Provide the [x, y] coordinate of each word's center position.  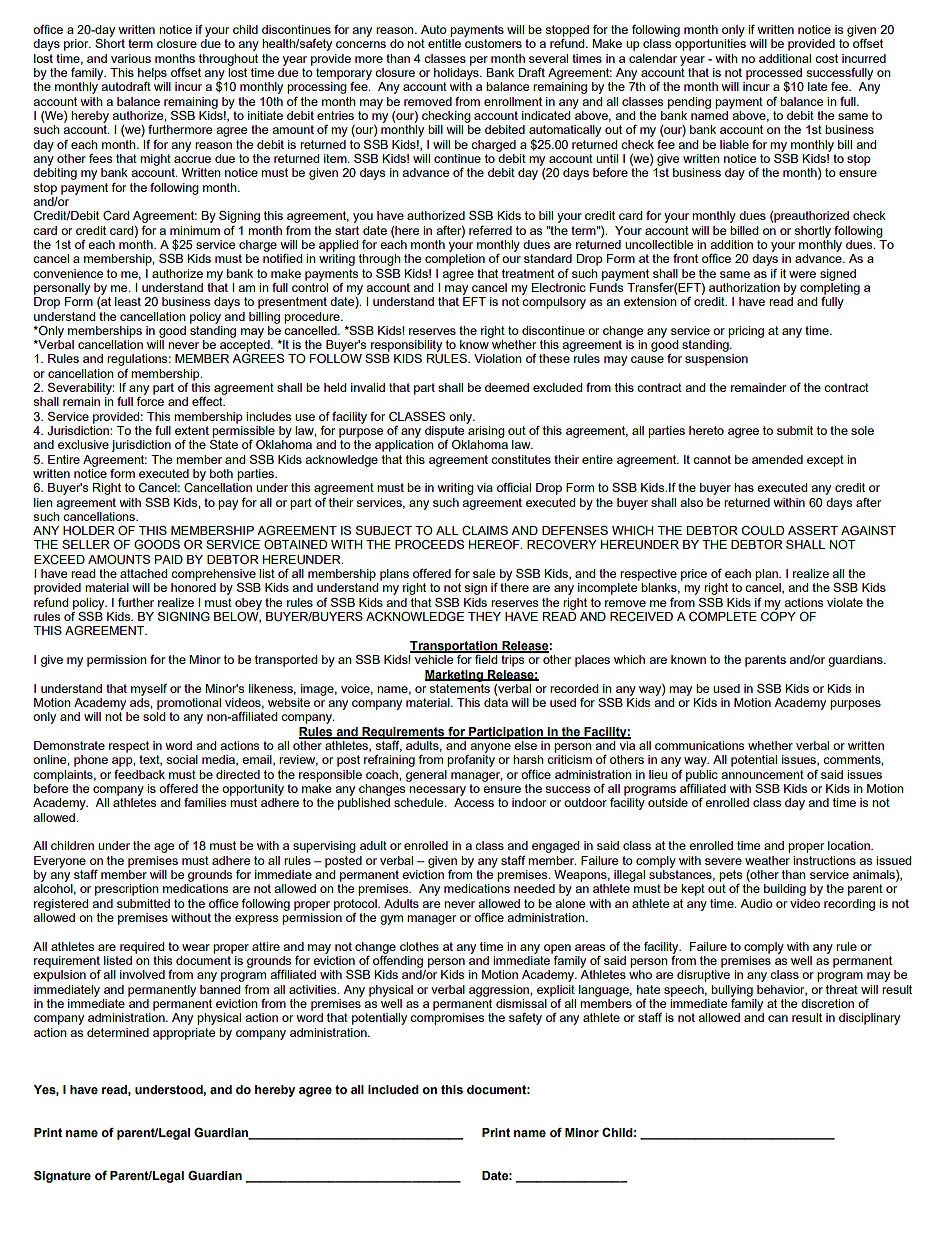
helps [152, 74]
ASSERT [813, 530]
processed [774, 75]
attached [143, 573]
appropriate [184, 1034]
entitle [444, 43]
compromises [447, 1019]
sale [484, 573]
